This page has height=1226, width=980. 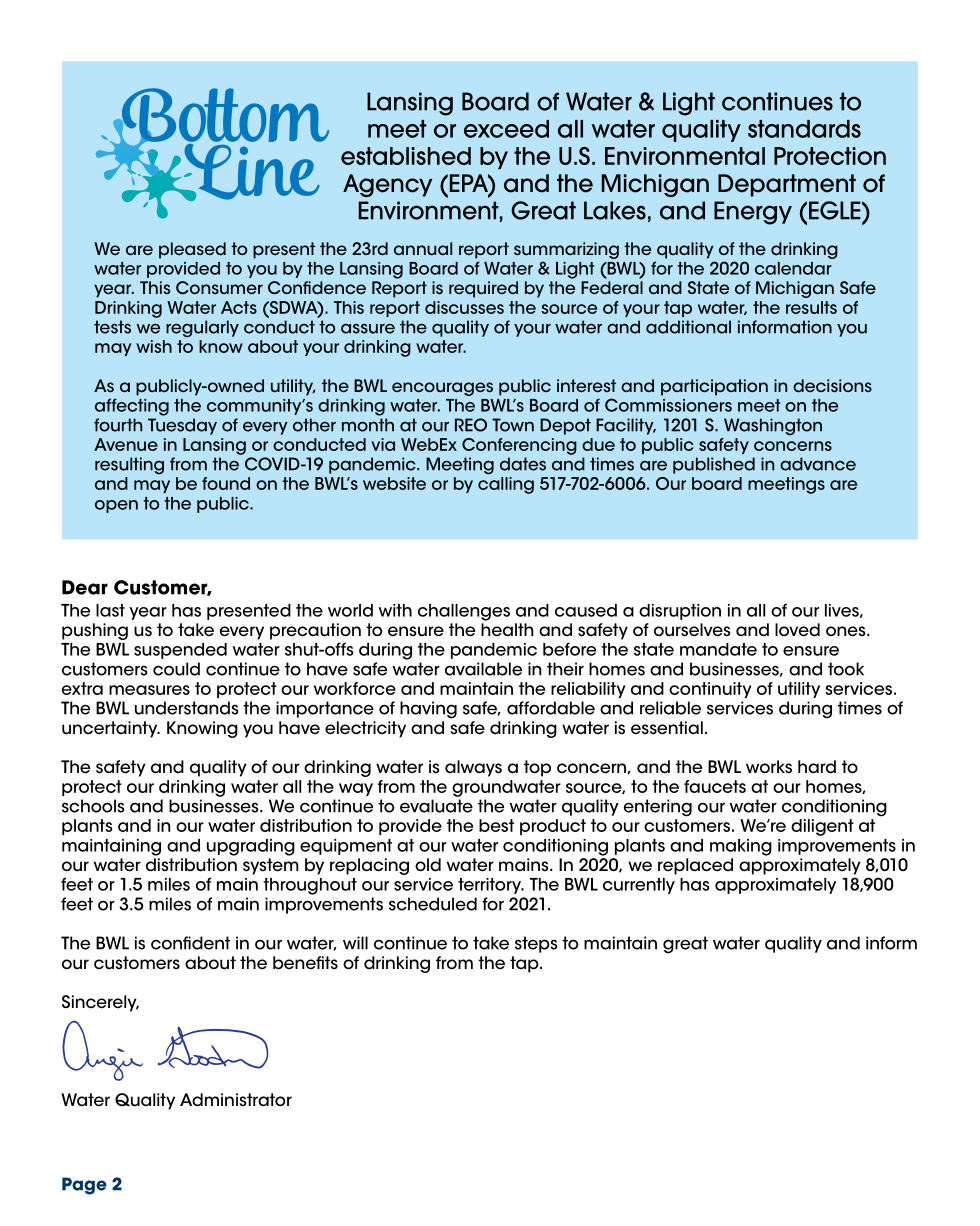 What do you see at coordinates (718, 649) in the page?
I see `mandate` at bounding box center [718, 649].
